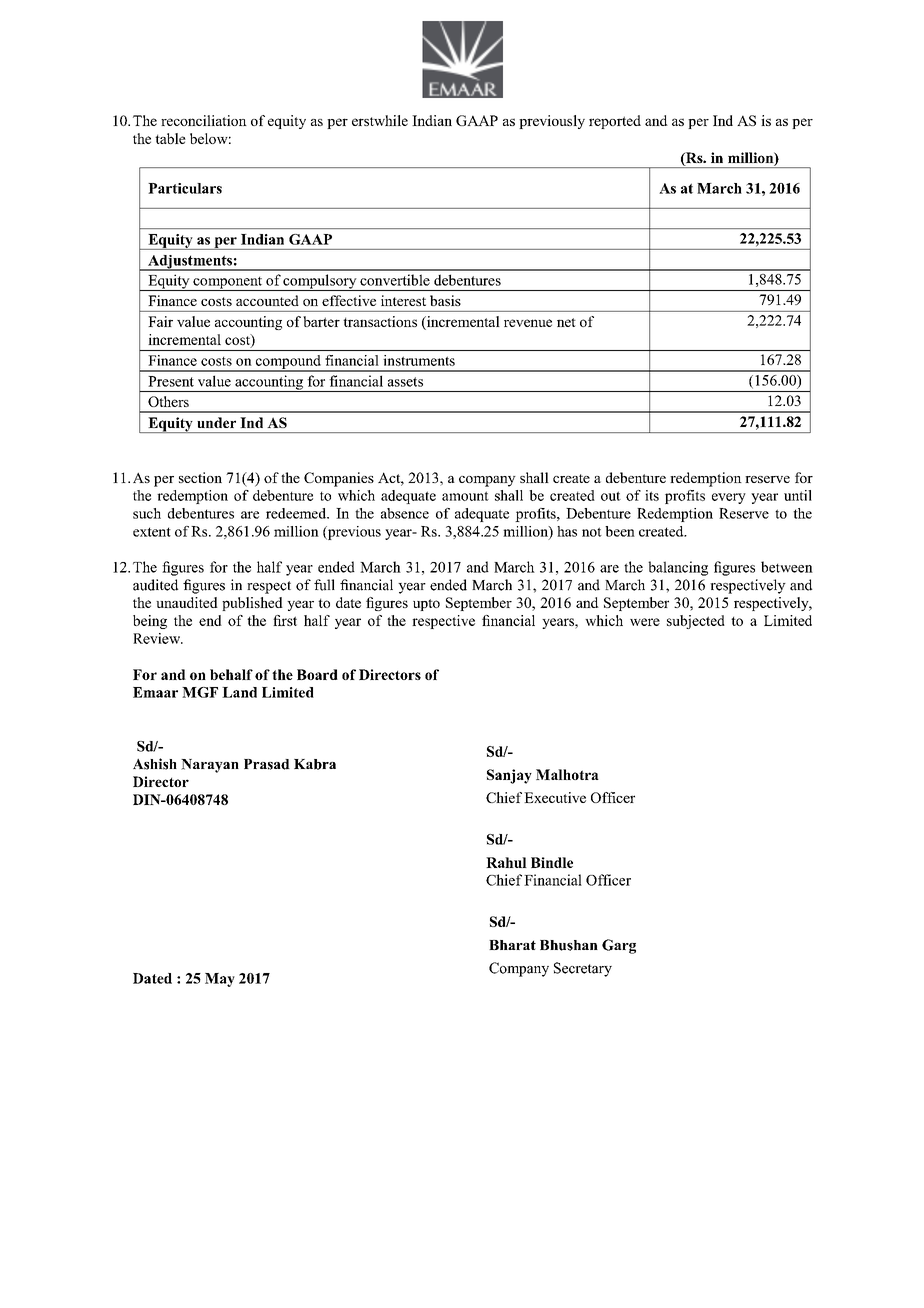 The height and width of the image is (1308, 924). I want to click on subjected, so click(696, 622).
